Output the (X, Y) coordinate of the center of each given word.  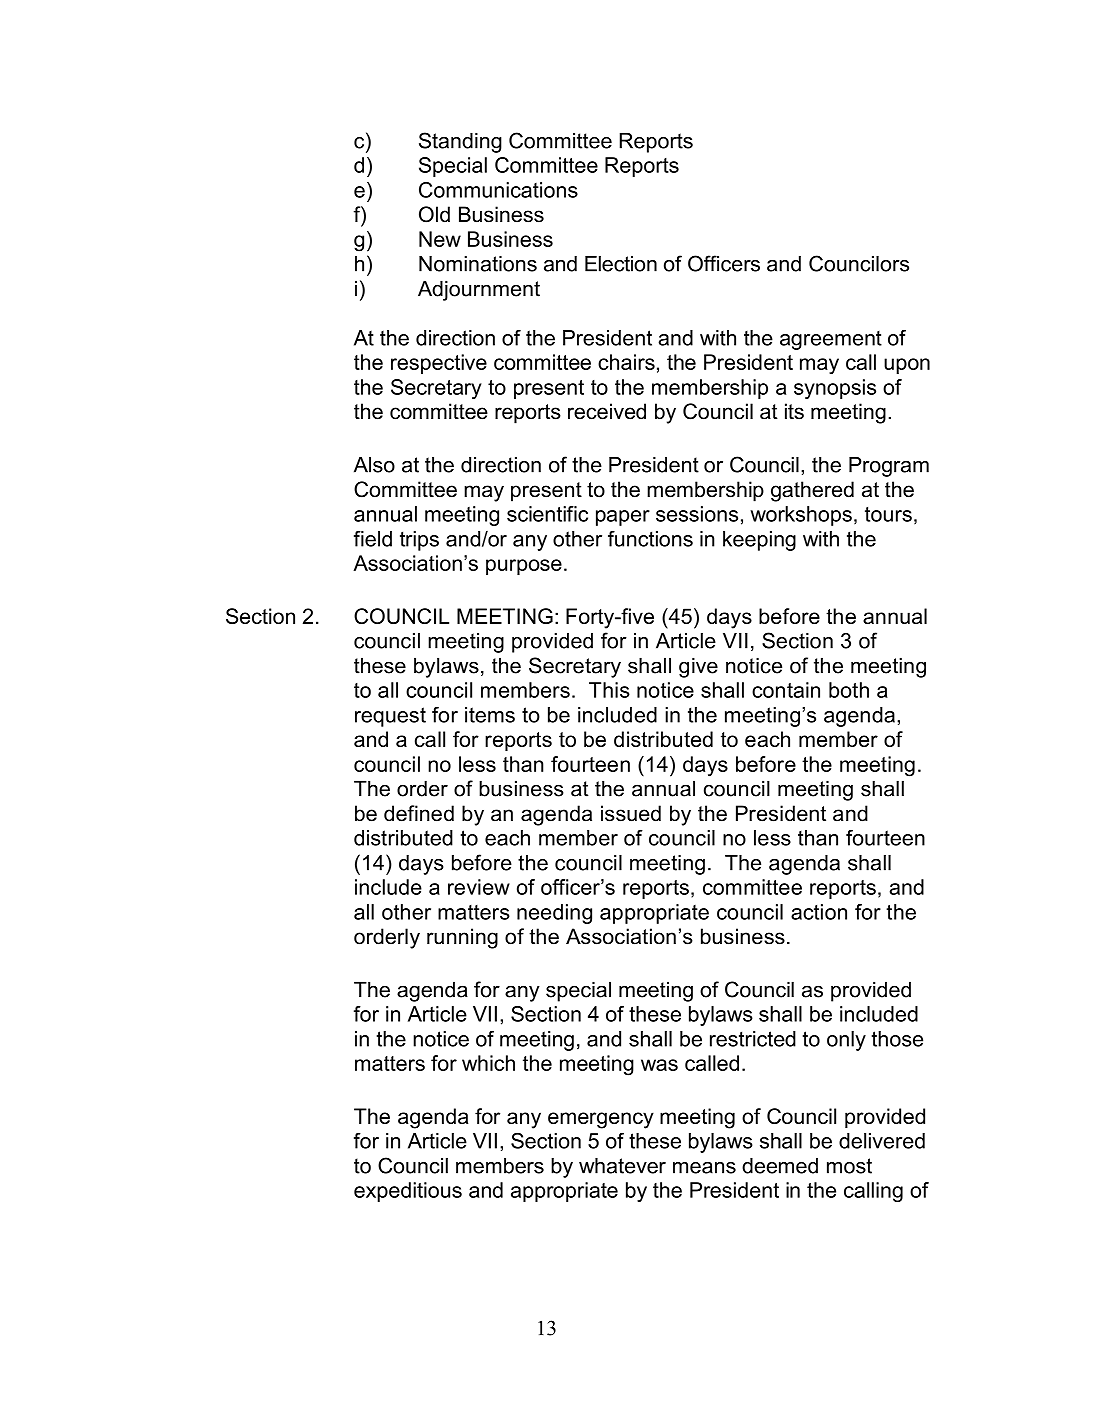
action (819, 912)
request (390, 717)
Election (621, 264)
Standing (460, 142)
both (849, 690)
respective (439, 364)
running (462, 938)
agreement (831, 340)
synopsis (835, 389)
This (609, 690)
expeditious (408, 1192)
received (607, 411)
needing (554, 914)
